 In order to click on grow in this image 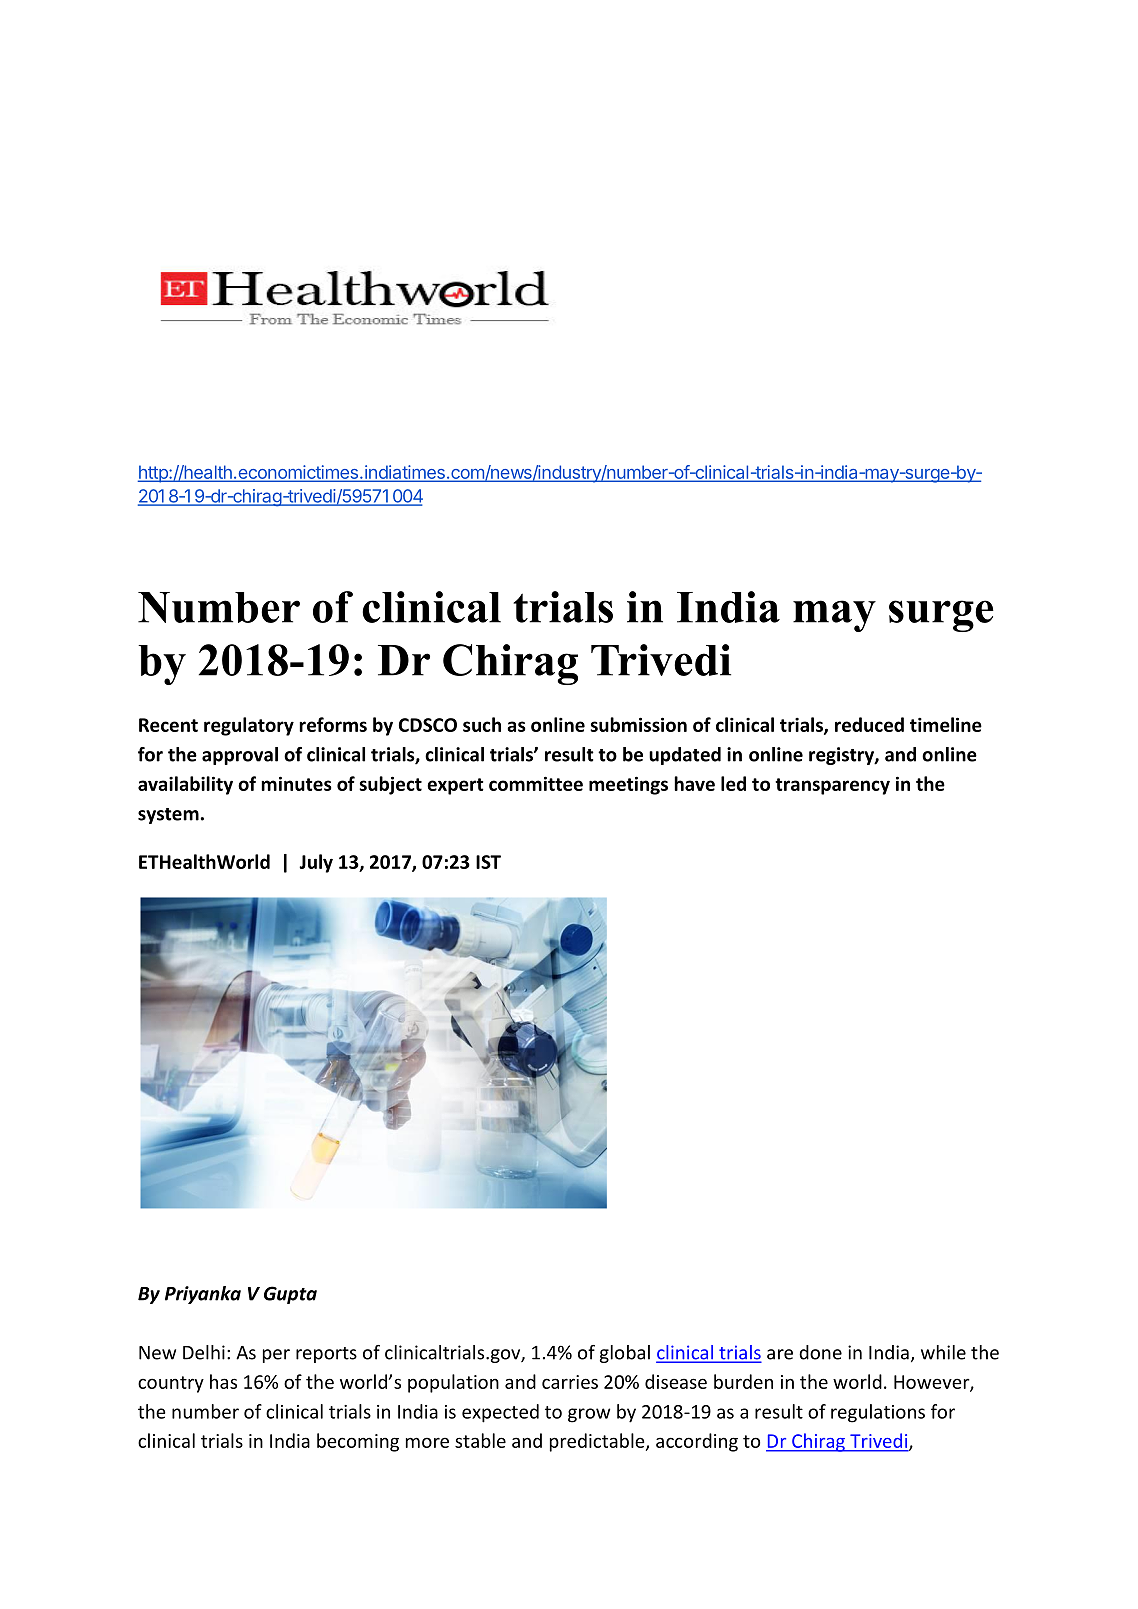, I will do `click(589, 1415)`.
